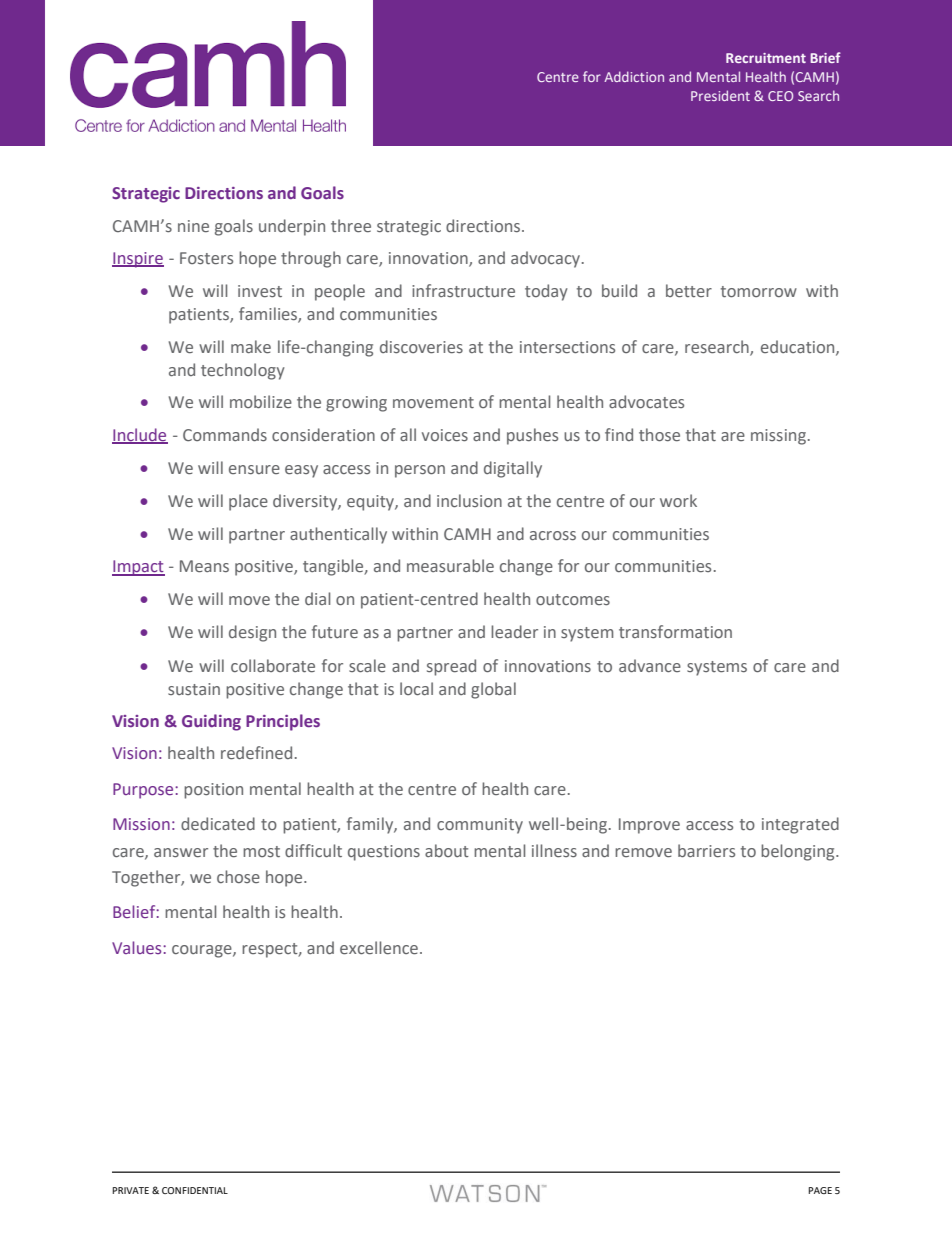  I want to click on Commands, so click(225, 434).
